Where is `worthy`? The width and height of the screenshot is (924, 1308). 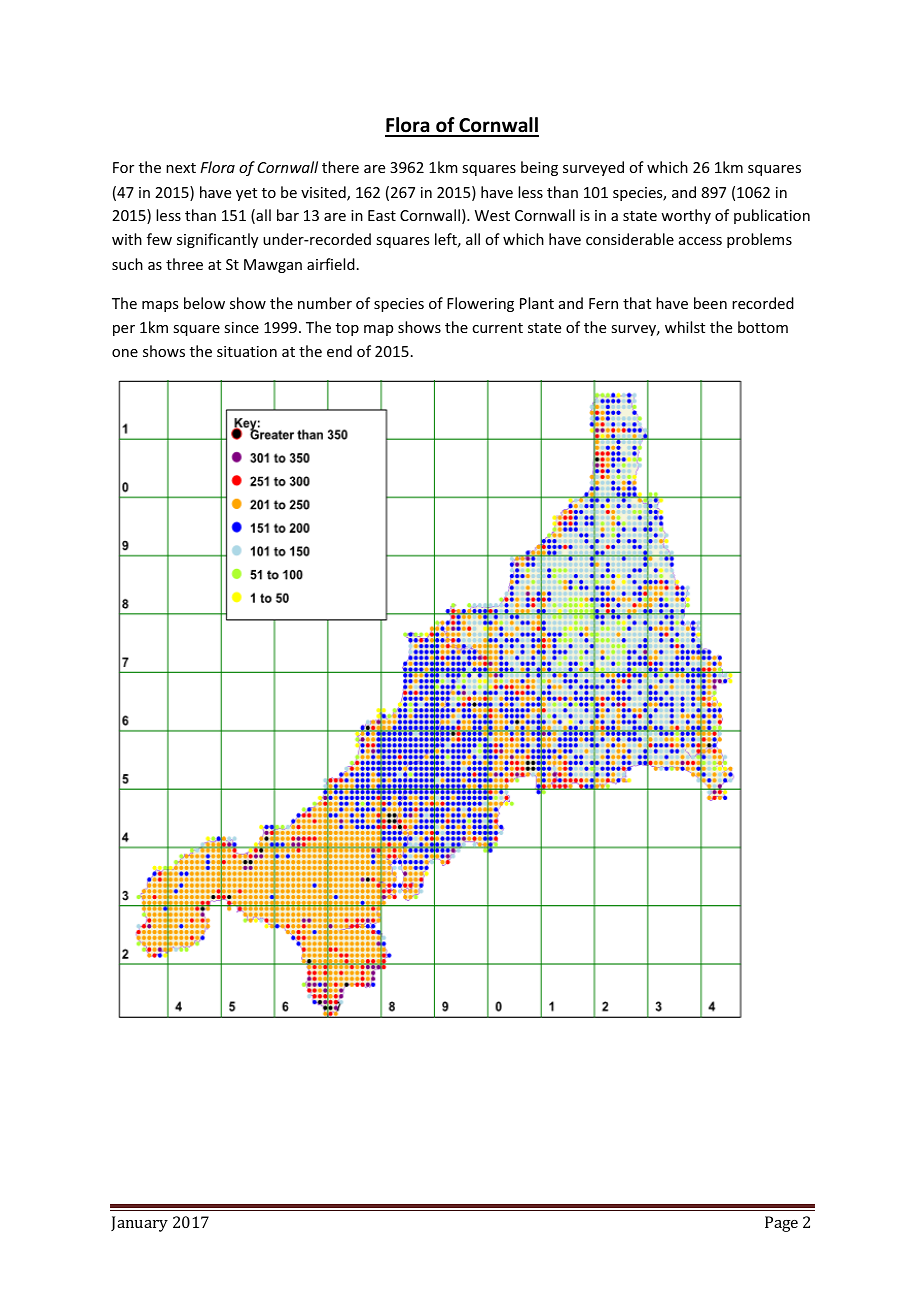 worthy is located at coordinates (686, 216).
